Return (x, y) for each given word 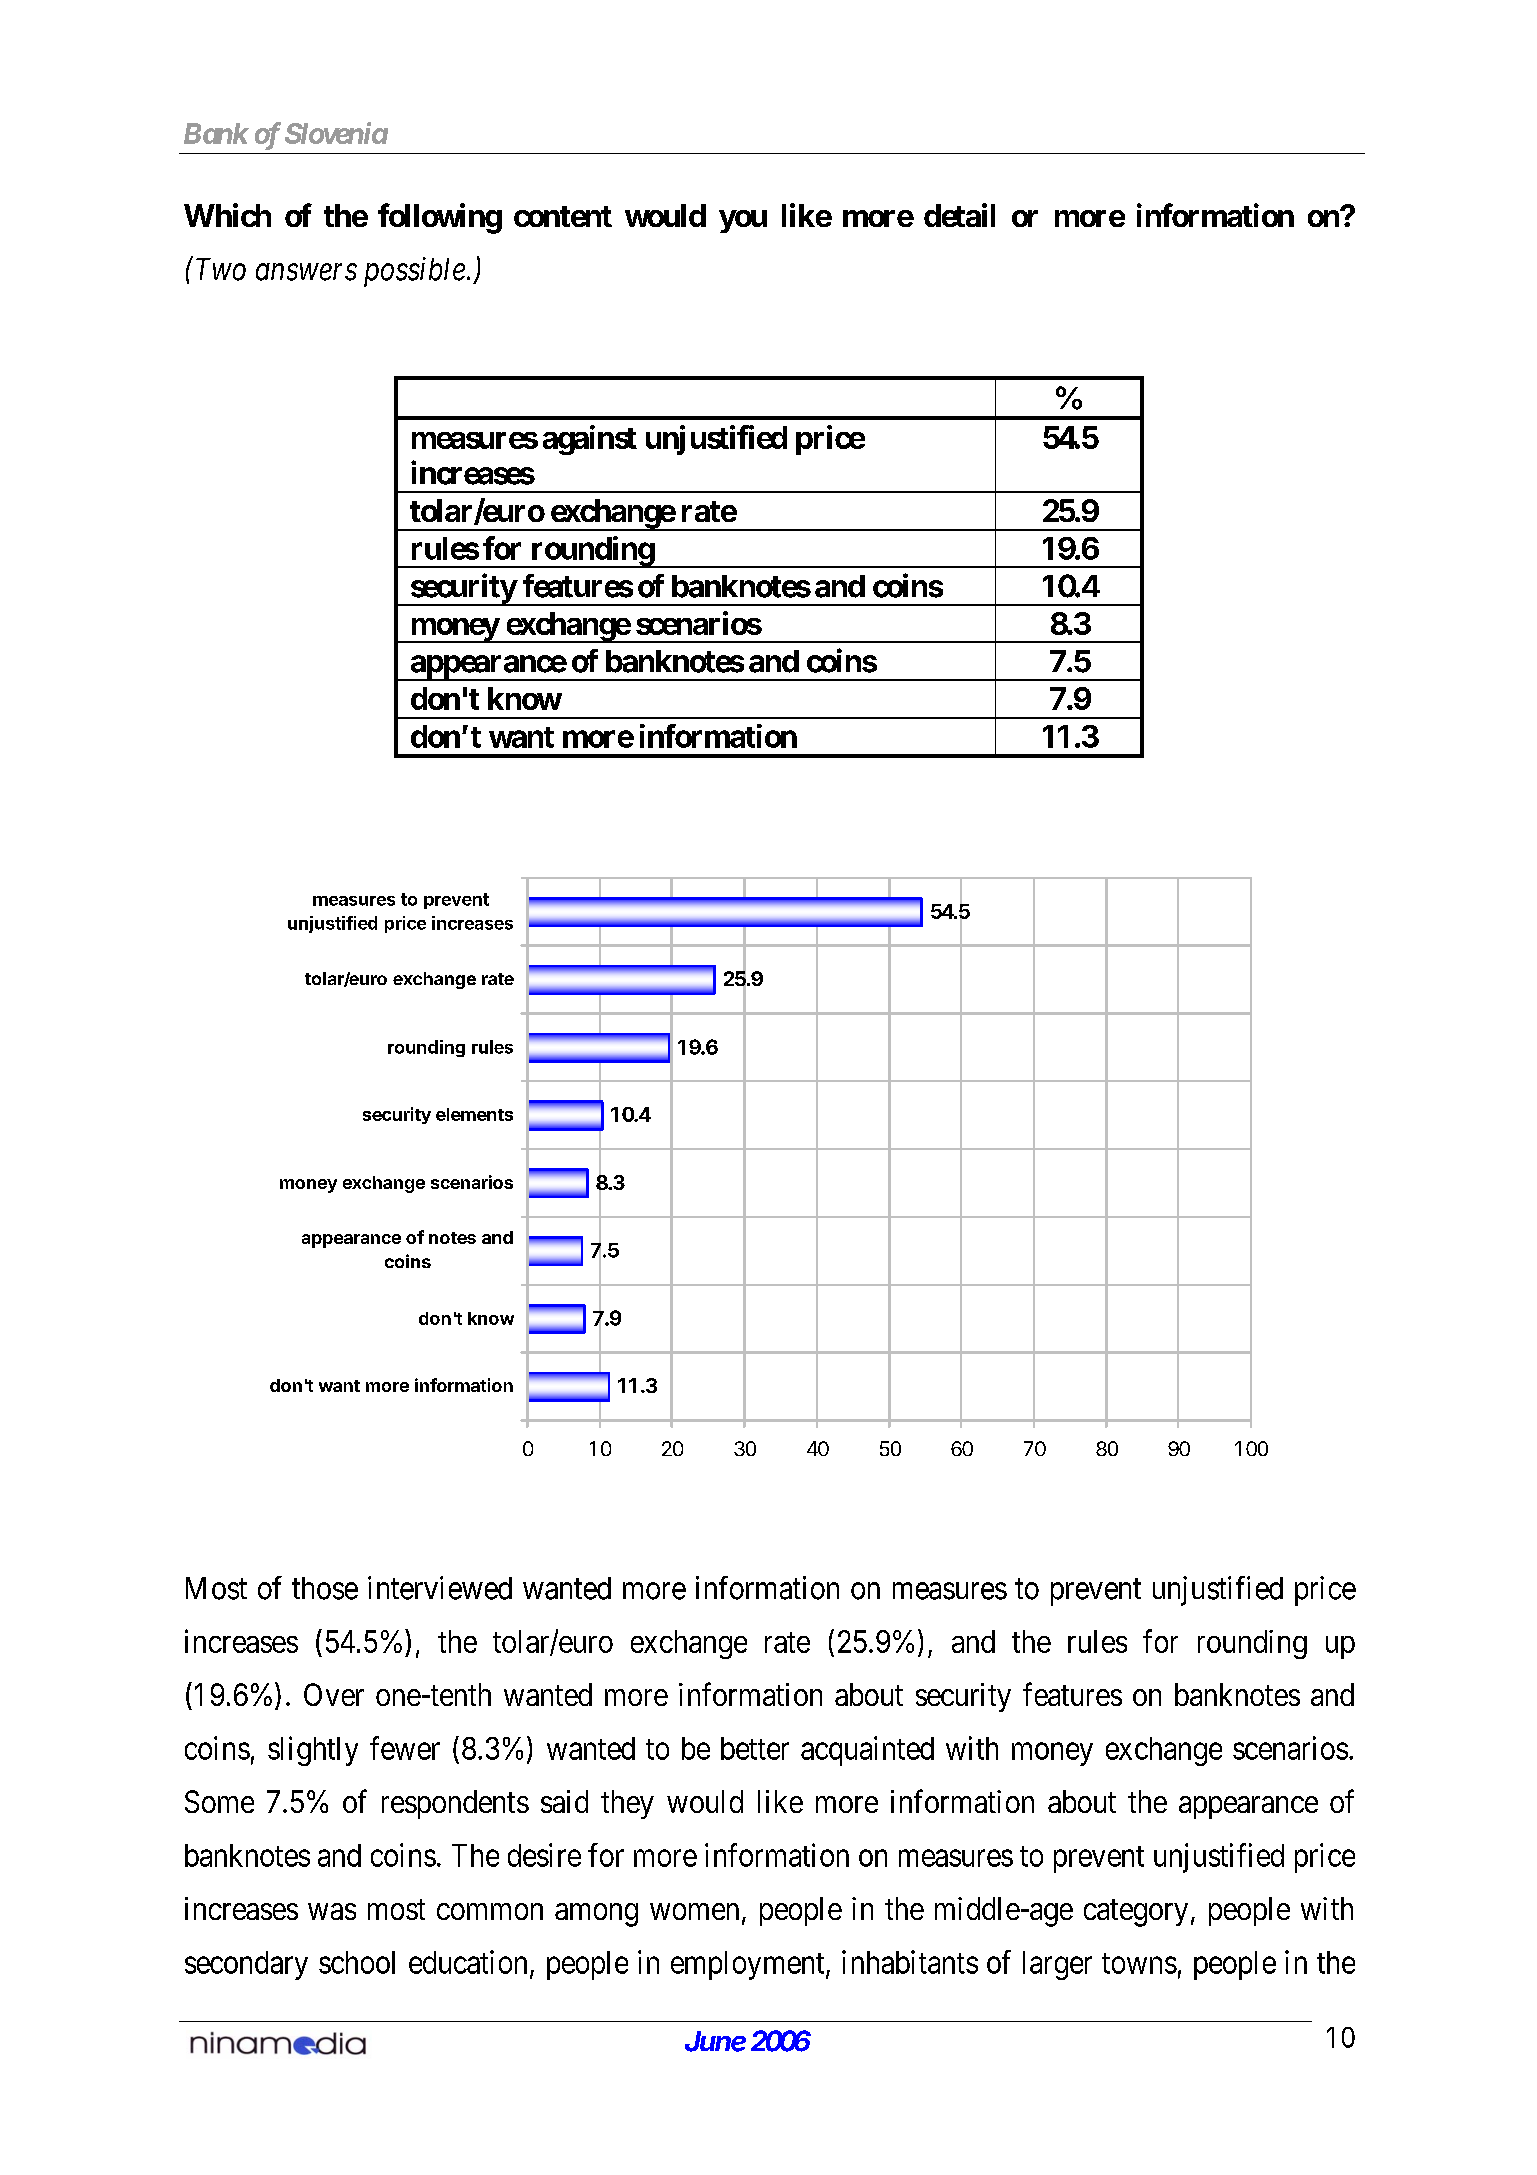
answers (306, 272)
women (694, 1911)
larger (1057, 1965)
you (743, 221)
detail (959, 215)
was (332, 1911)
